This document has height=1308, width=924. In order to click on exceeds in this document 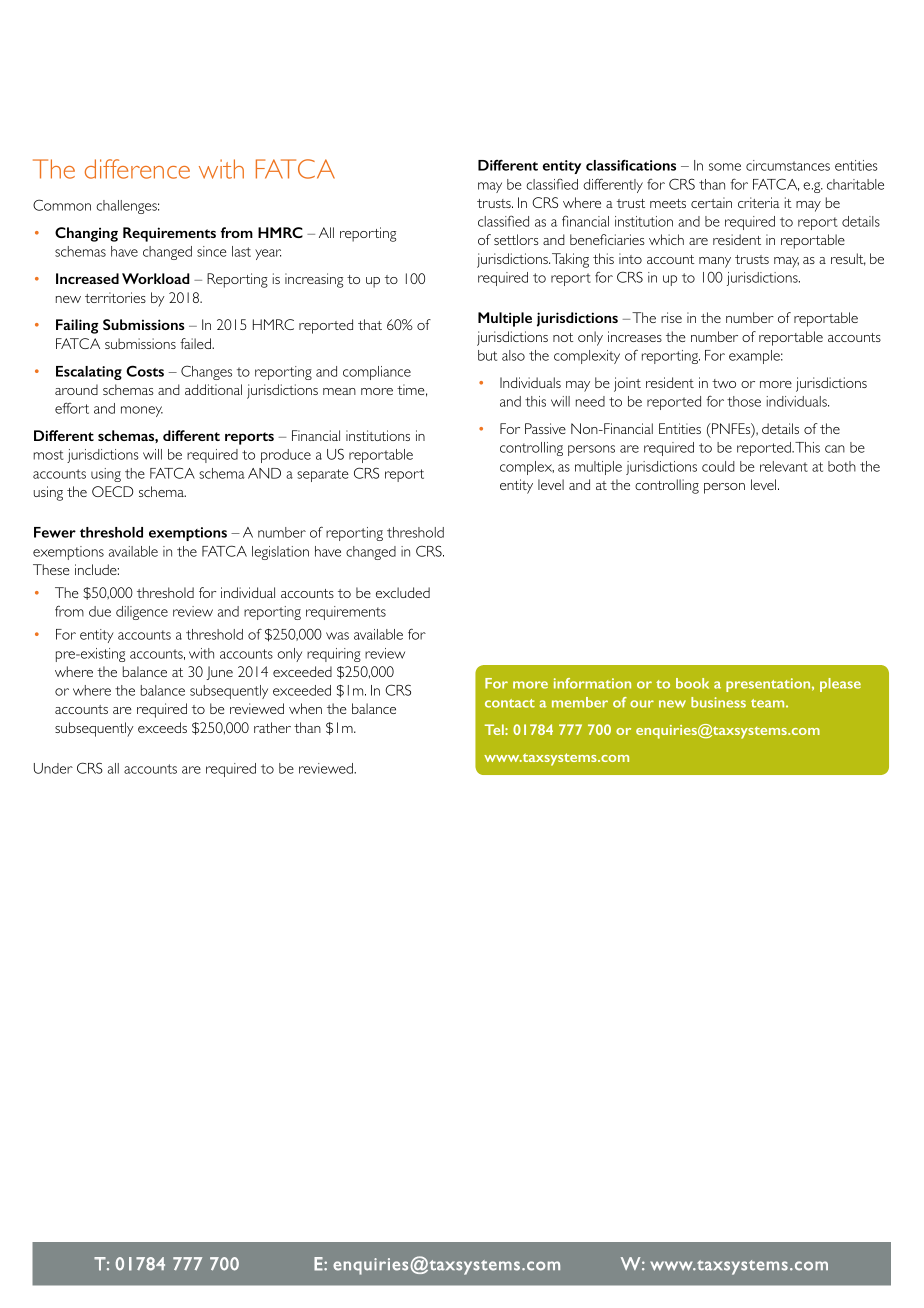, I will do `click(162, 727)`.
